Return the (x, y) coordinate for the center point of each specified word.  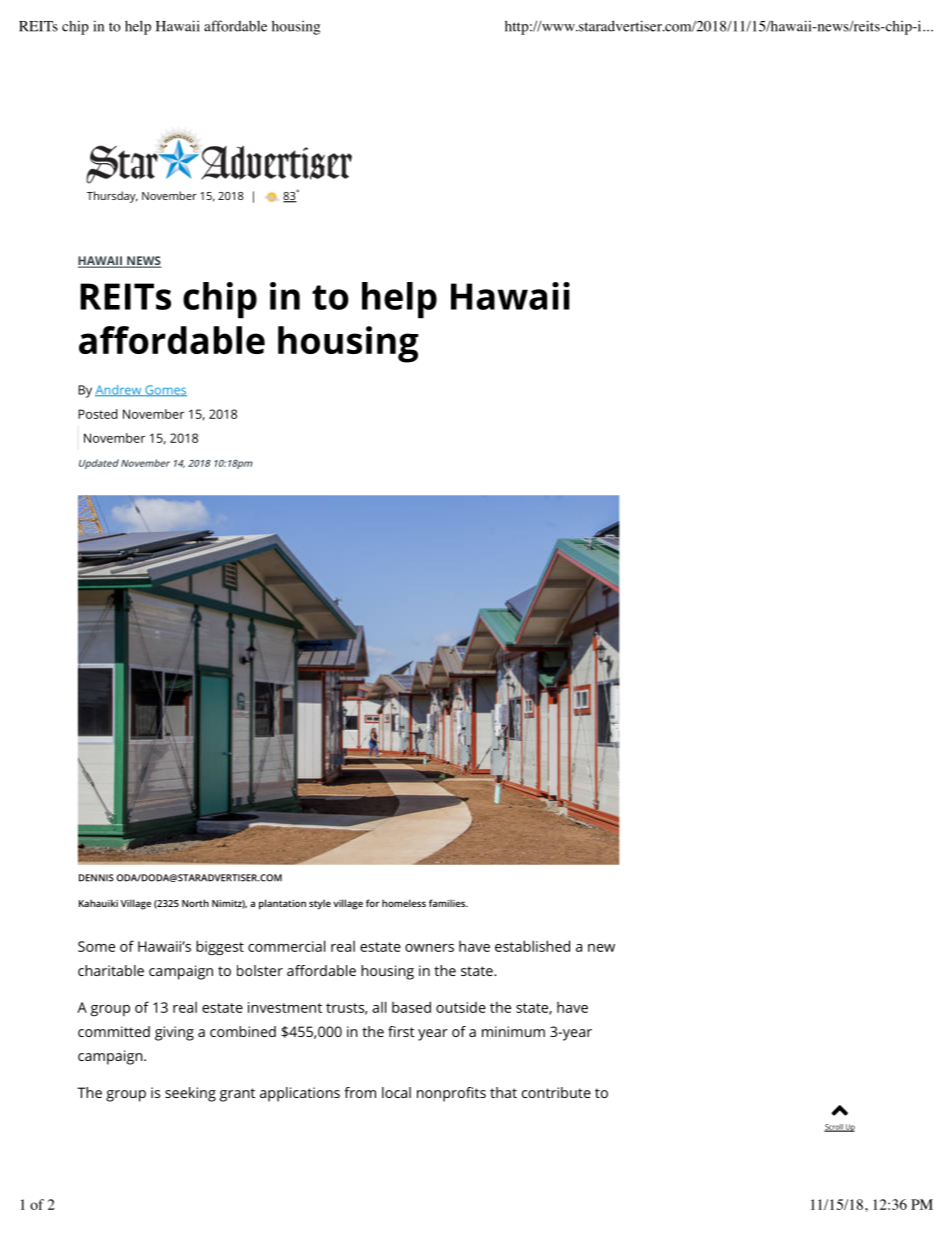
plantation (282, 904)
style (320, 904)
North (195, 903)
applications (300, 1094)
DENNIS (96, 878)
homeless (404, 903)
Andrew (119, 390)
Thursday (112, 197)
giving (174, 1033)
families (448, 903)
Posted (98, 414)
